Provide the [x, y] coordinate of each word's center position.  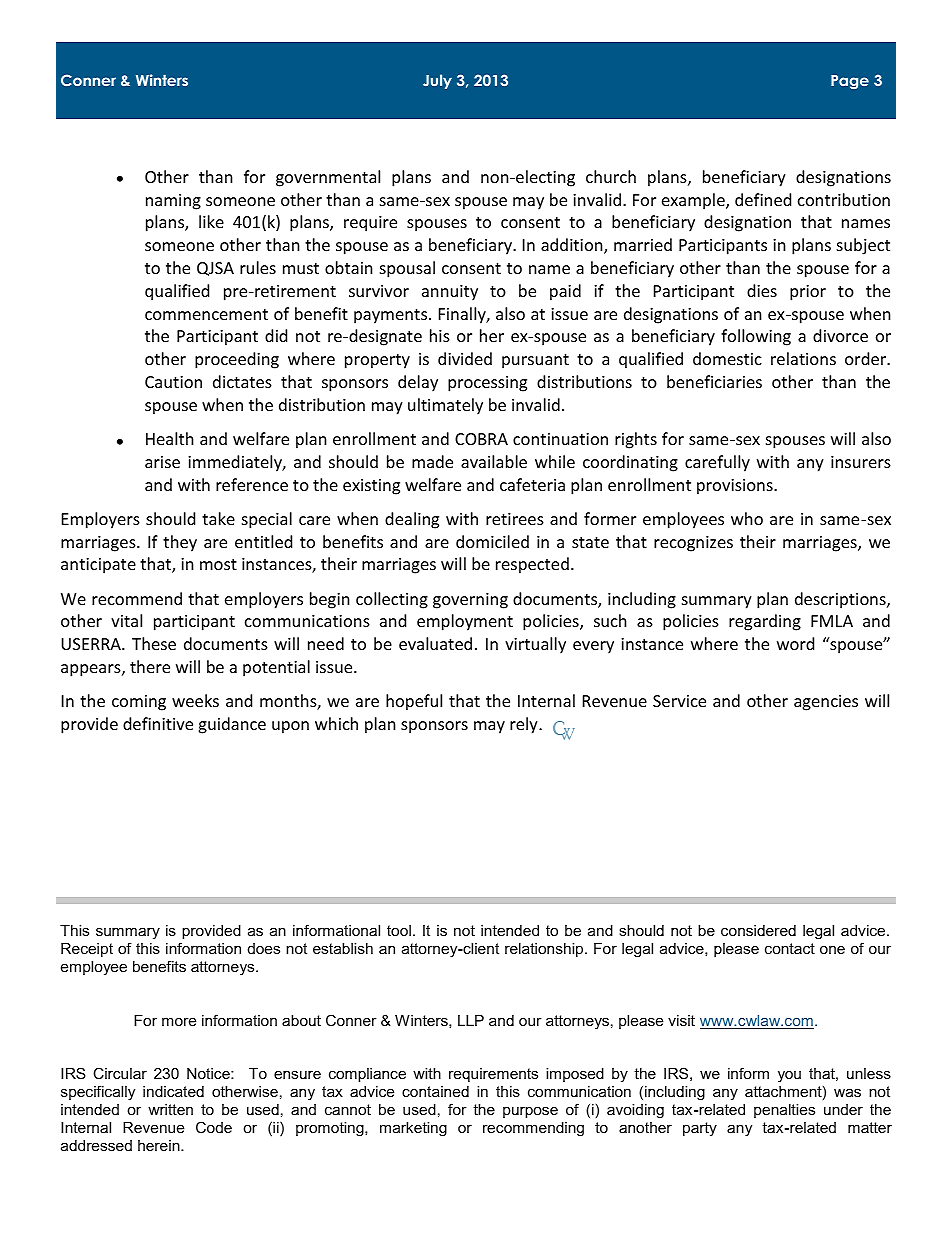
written [170, 1109]
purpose [530, 1112]
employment [465, 622]
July [437, 81]
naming [173, 202]
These [154, 643]
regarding [765, 622]
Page [850, 82]
